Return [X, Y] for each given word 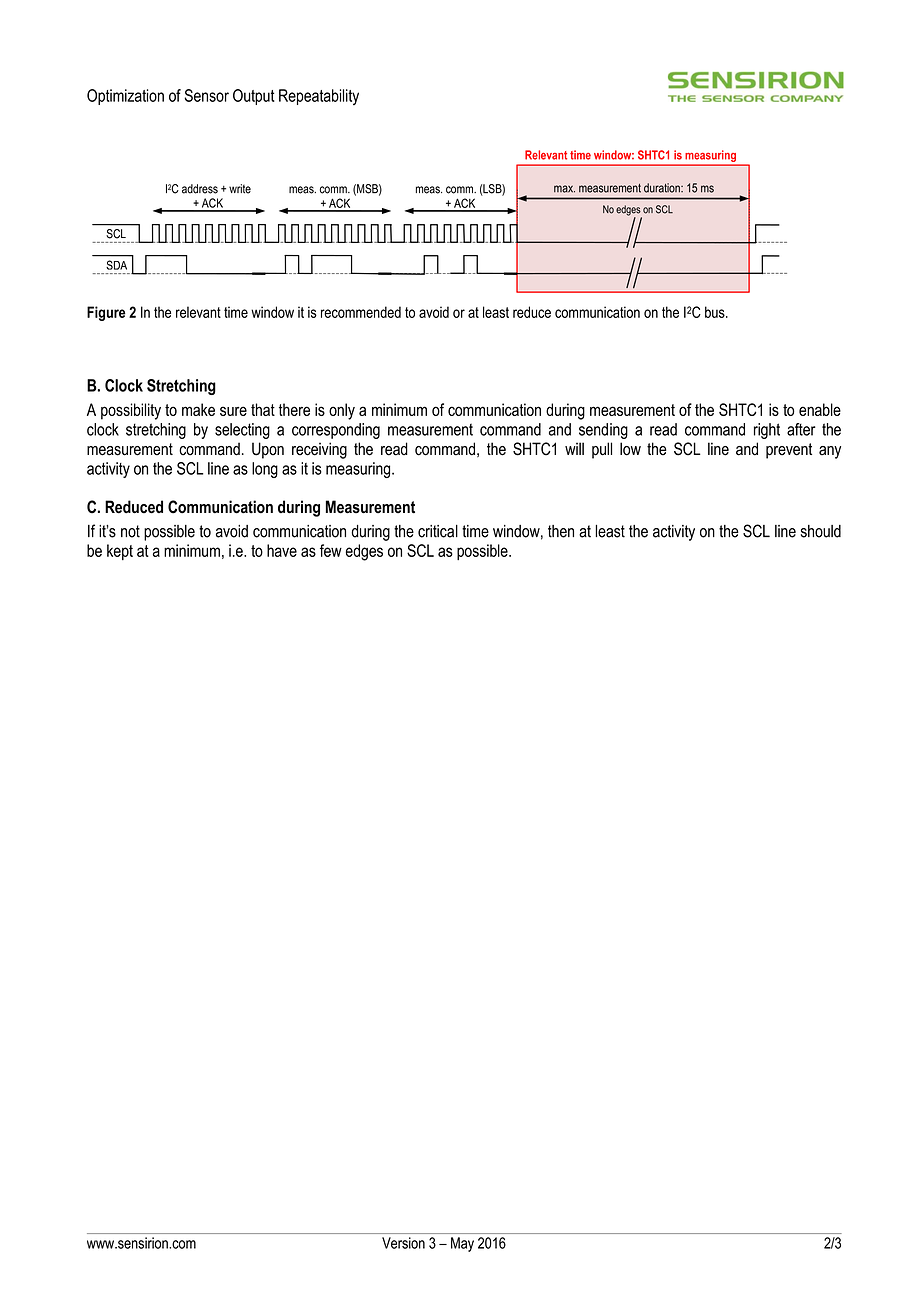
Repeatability [319, 97]
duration [663, 188]
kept [120, 552]
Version [403, 1243]
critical [438, 531]
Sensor [206, 95]
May [462, 1244]
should [821, 531]
